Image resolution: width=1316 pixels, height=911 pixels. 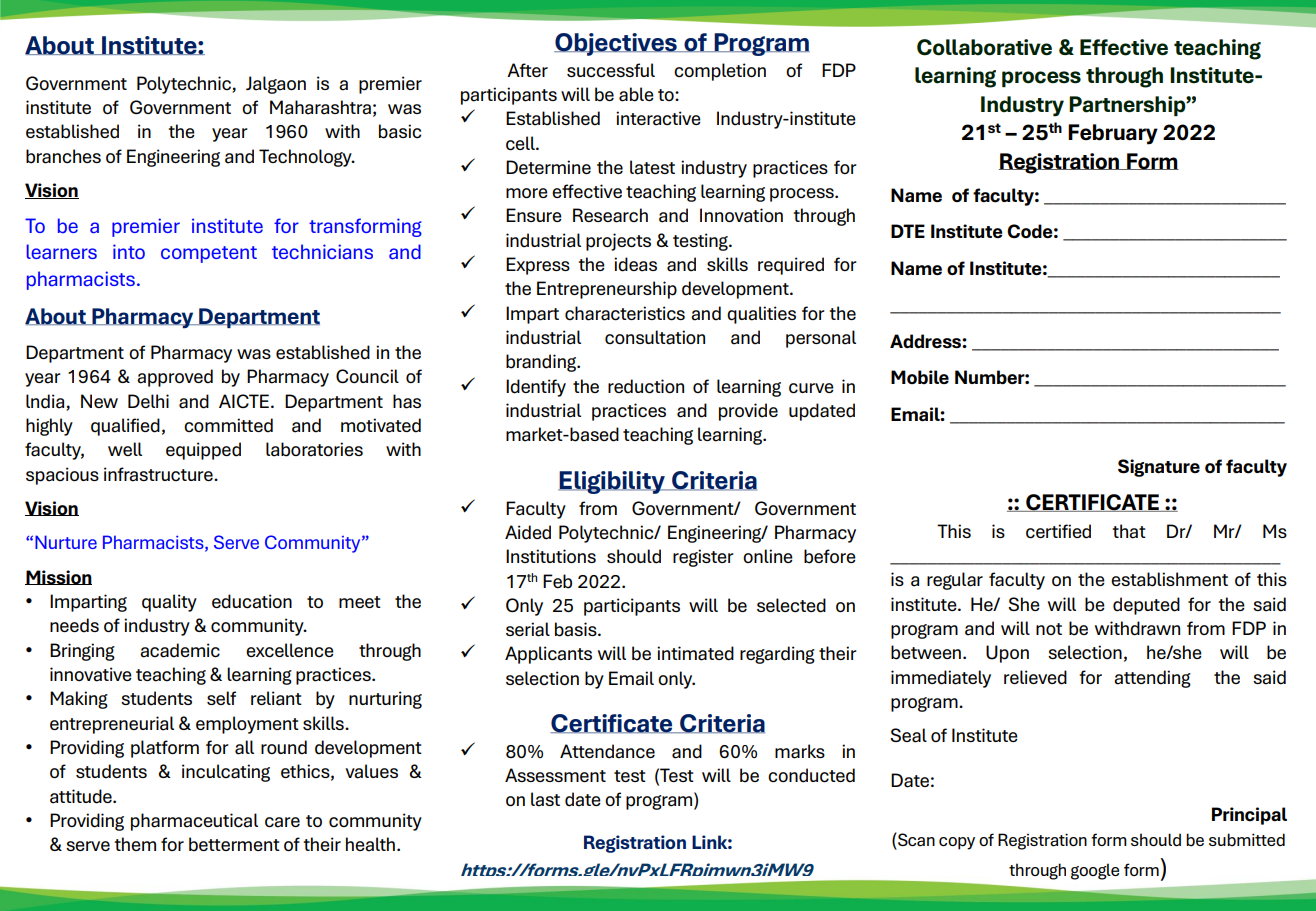 What do you see at coordinates (203, 451) in the image?
I see `equipped` at bounding box center [203, 451].
